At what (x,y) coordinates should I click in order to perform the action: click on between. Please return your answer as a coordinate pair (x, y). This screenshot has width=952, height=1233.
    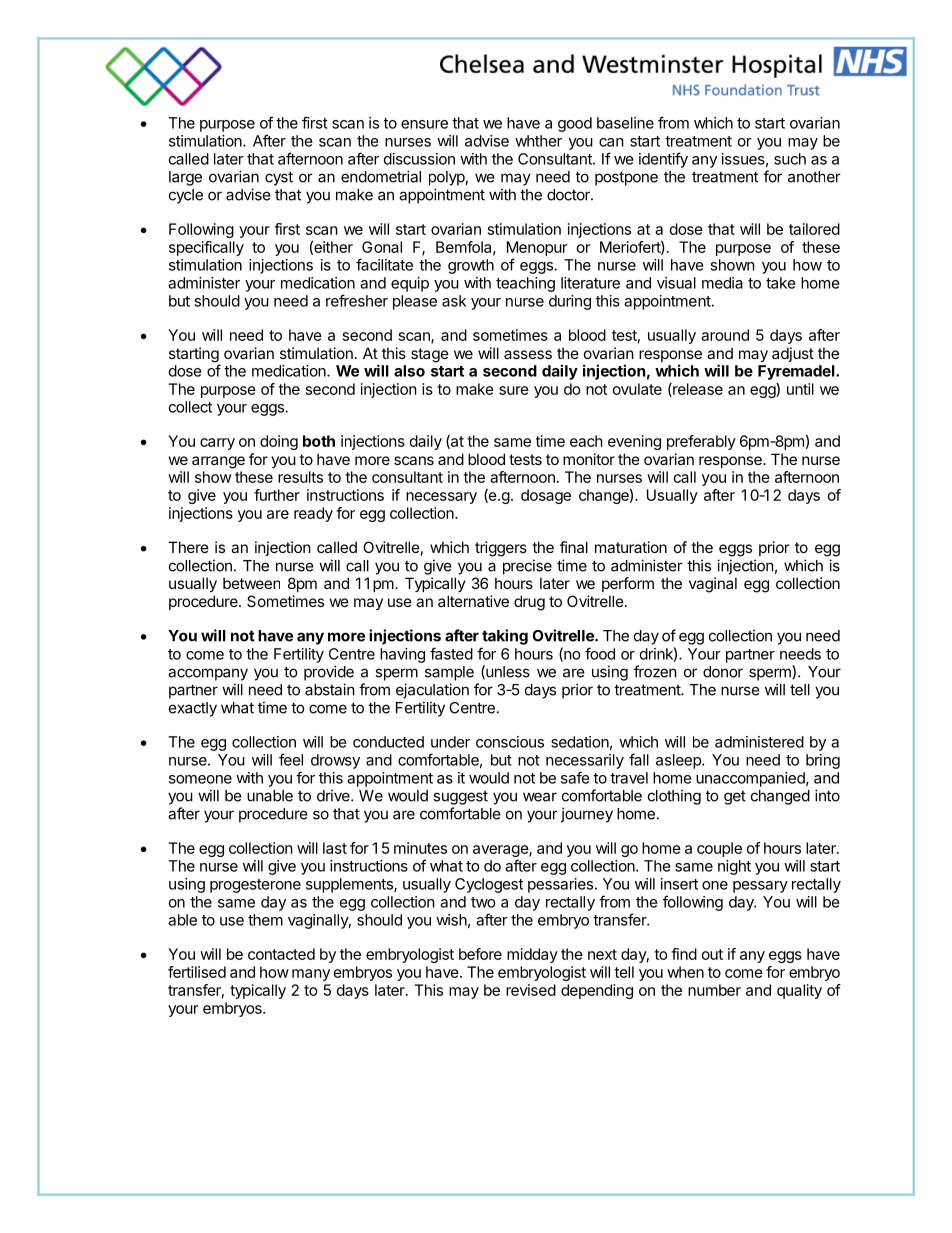
    Looking at the image, I should click on (251, 583).
